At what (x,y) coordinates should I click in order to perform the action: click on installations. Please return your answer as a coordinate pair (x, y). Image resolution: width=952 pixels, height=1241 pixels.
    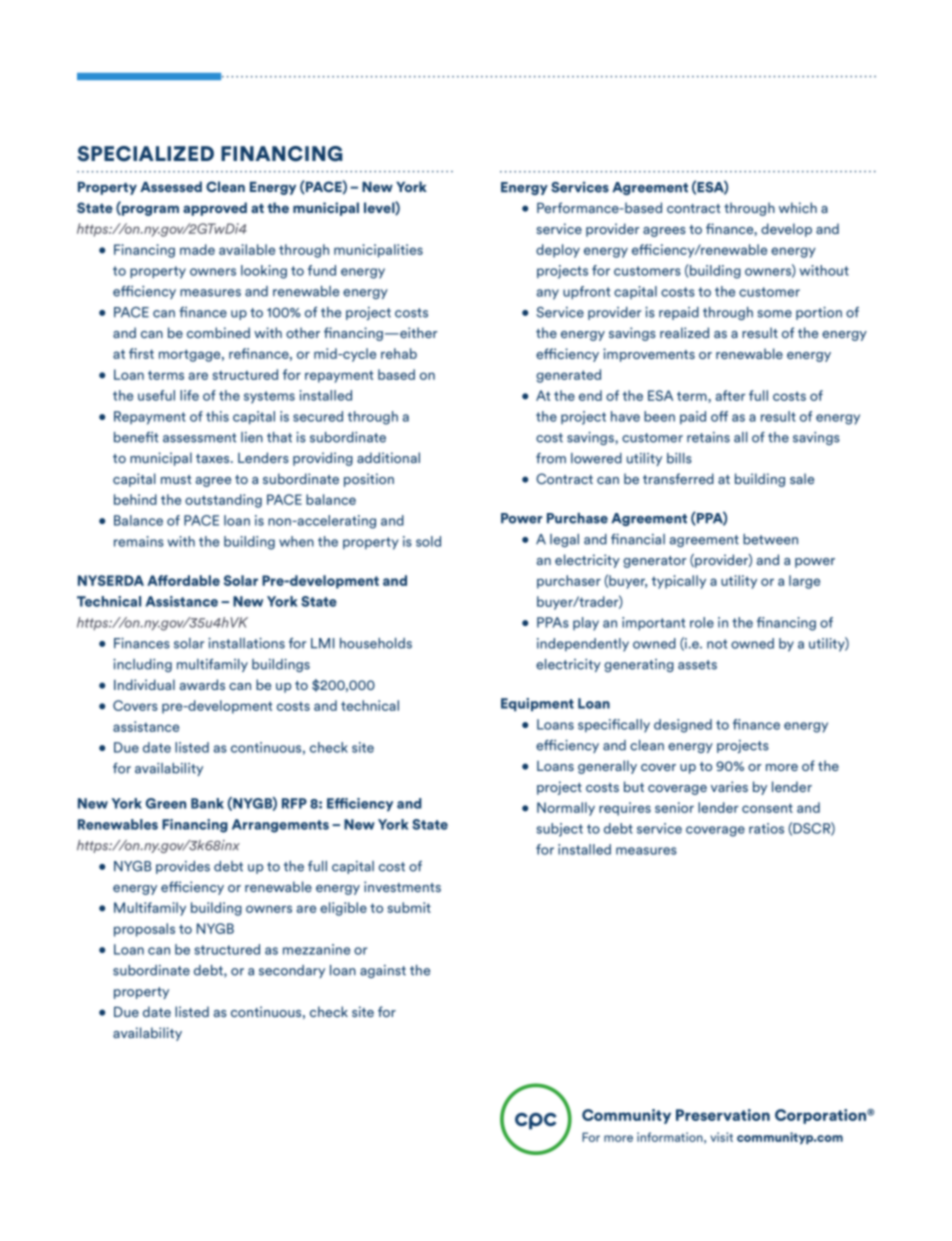
    Looking at the image, I should click on (246, 643).
